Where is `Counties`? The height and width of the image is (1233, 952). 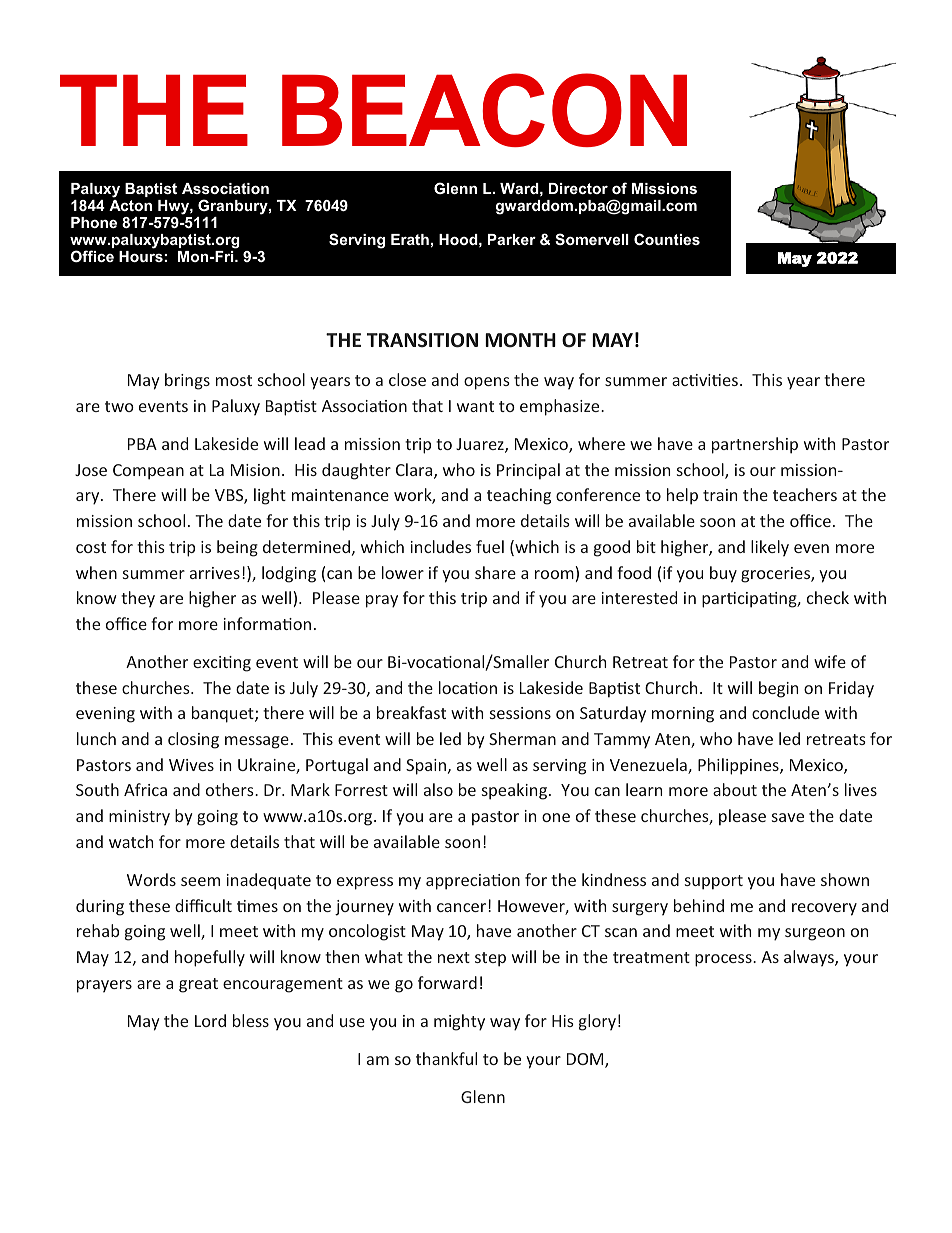
Counties is located at coordinates (667, 239).
